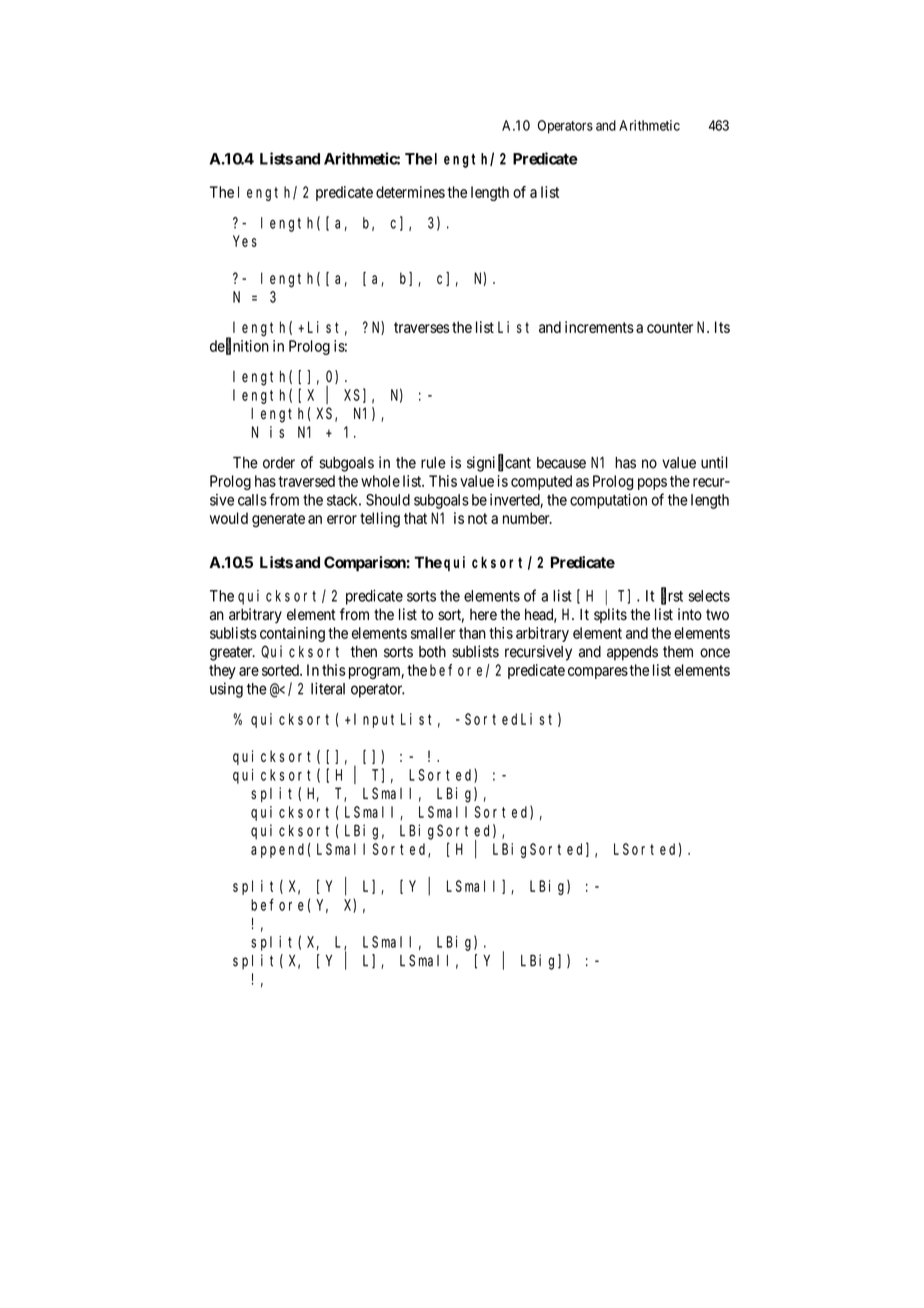 This page has height=1308, width=924. Describe the element at coordinates (279, 463) in the page. I see `order` at that location.
